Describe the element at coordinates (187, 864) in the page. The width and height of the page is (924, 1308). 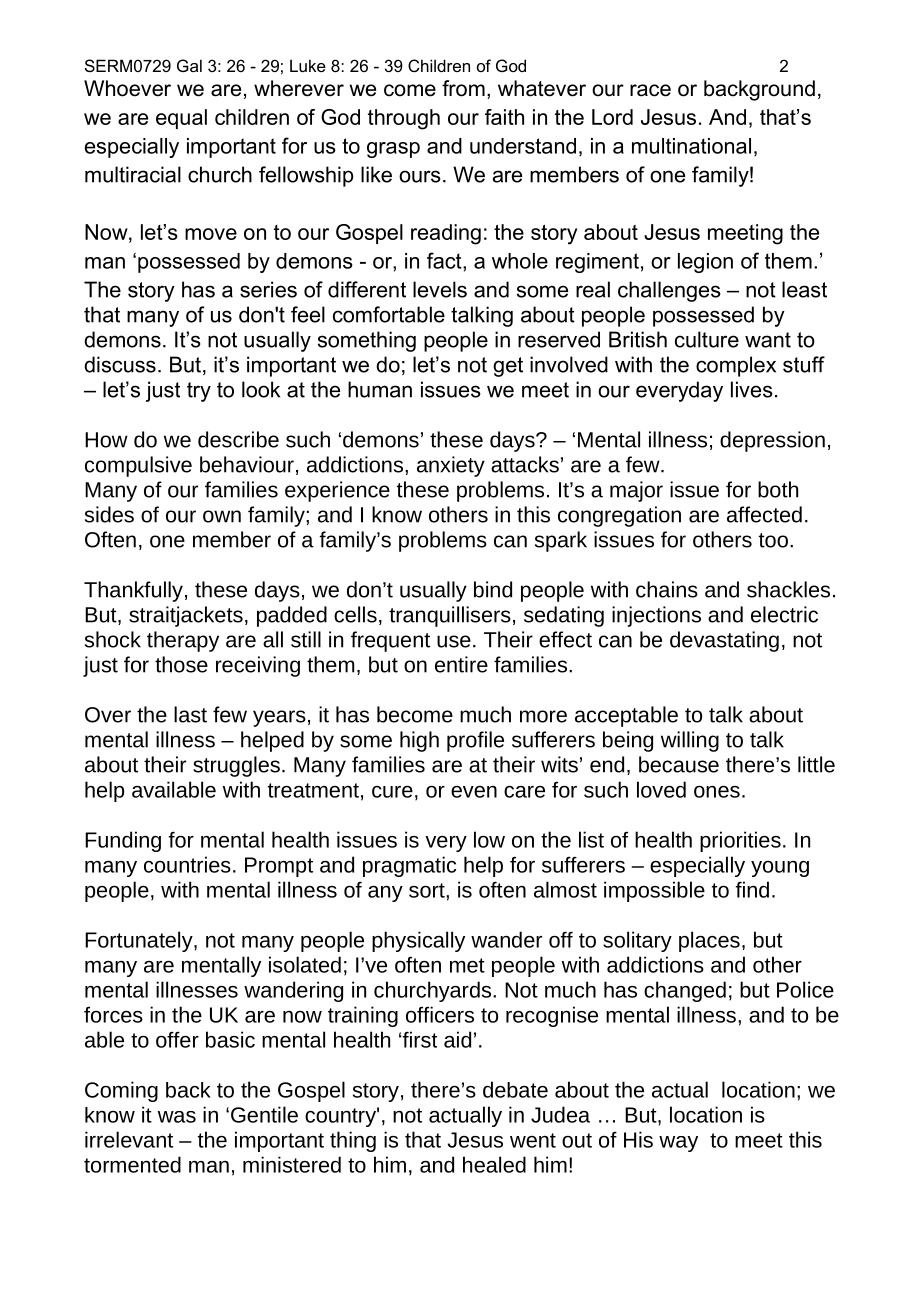
I see `countries` at that location.
